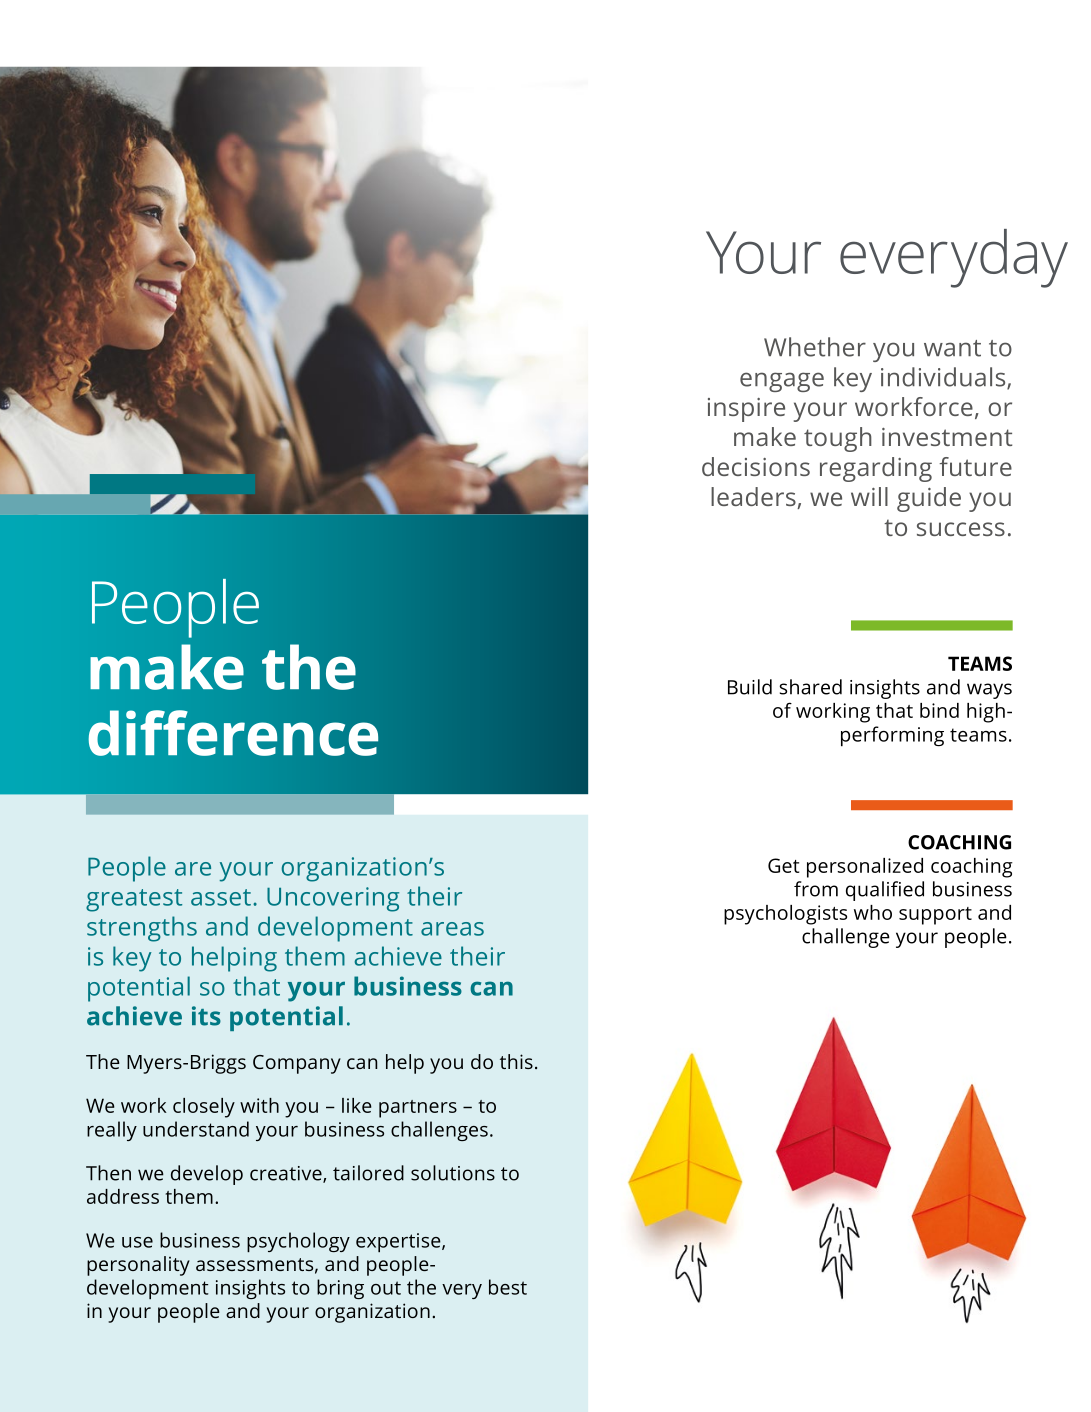  What do you see at coordinates (206, 1016) in the screenshot?
I see `its` at bounding box center [206, 1016].
